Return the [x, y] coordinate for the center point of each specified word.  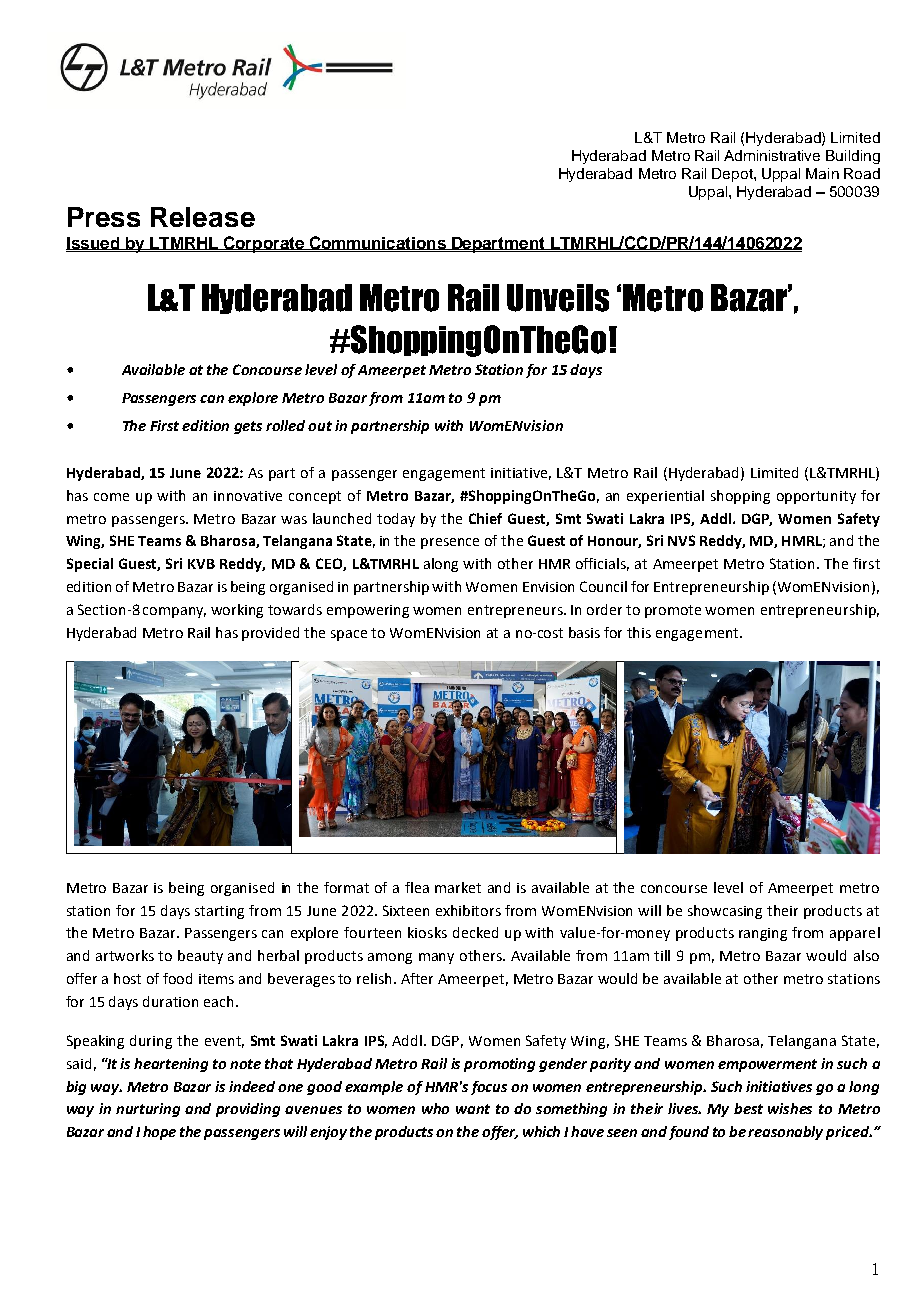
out [320, 426]
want [473, 1109]
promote [673, 611]
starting [219, 912]
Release [203, 217]
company [174, 612]
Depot [733, 175]
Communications [377, 243]
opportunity [816, 497]
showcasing [725, 912]
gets [248, 427]
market [458, 887]
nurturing [148, 1110]
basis [584, 632]
